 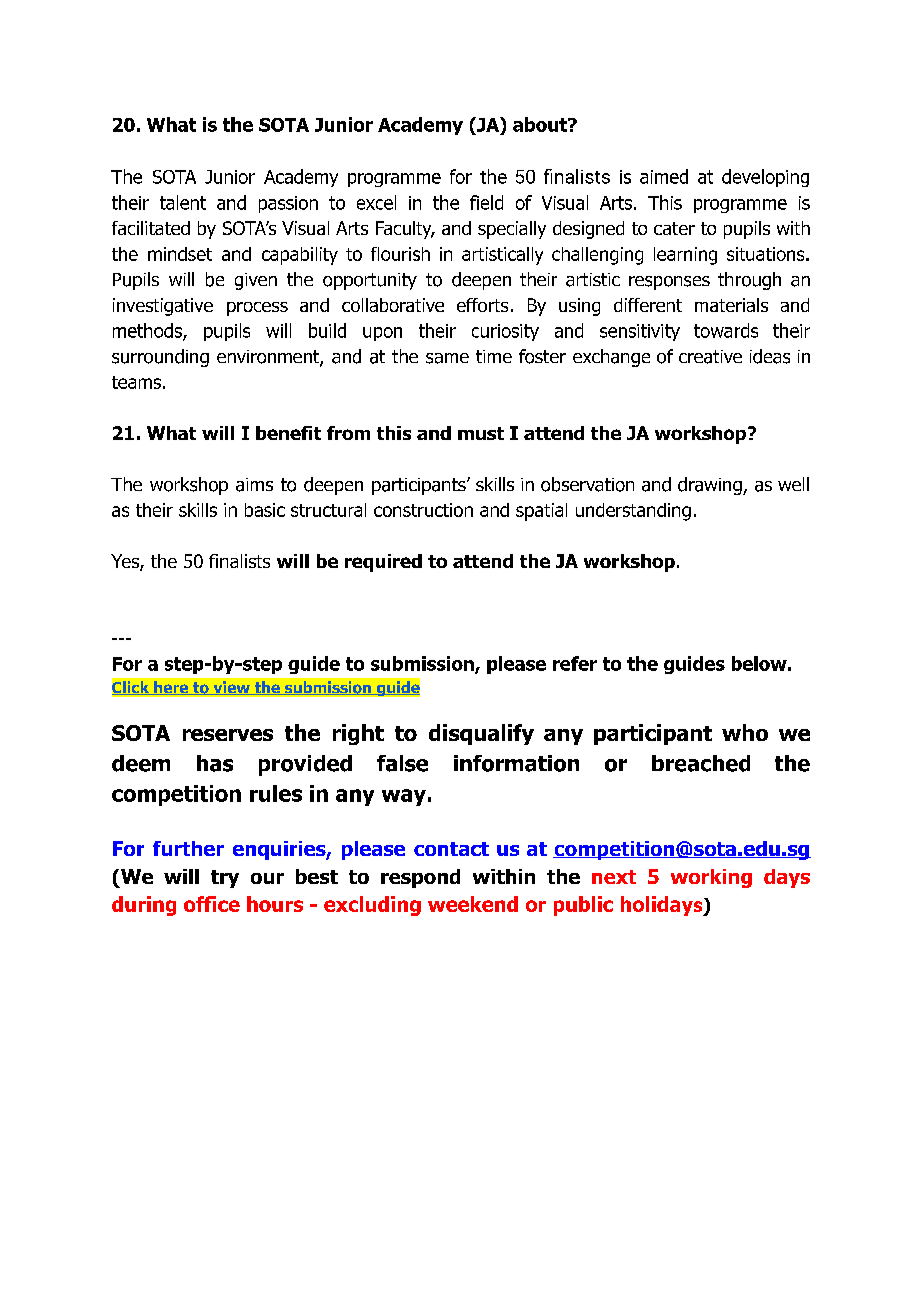 I want to click on working, so click(x=711, y=878).
